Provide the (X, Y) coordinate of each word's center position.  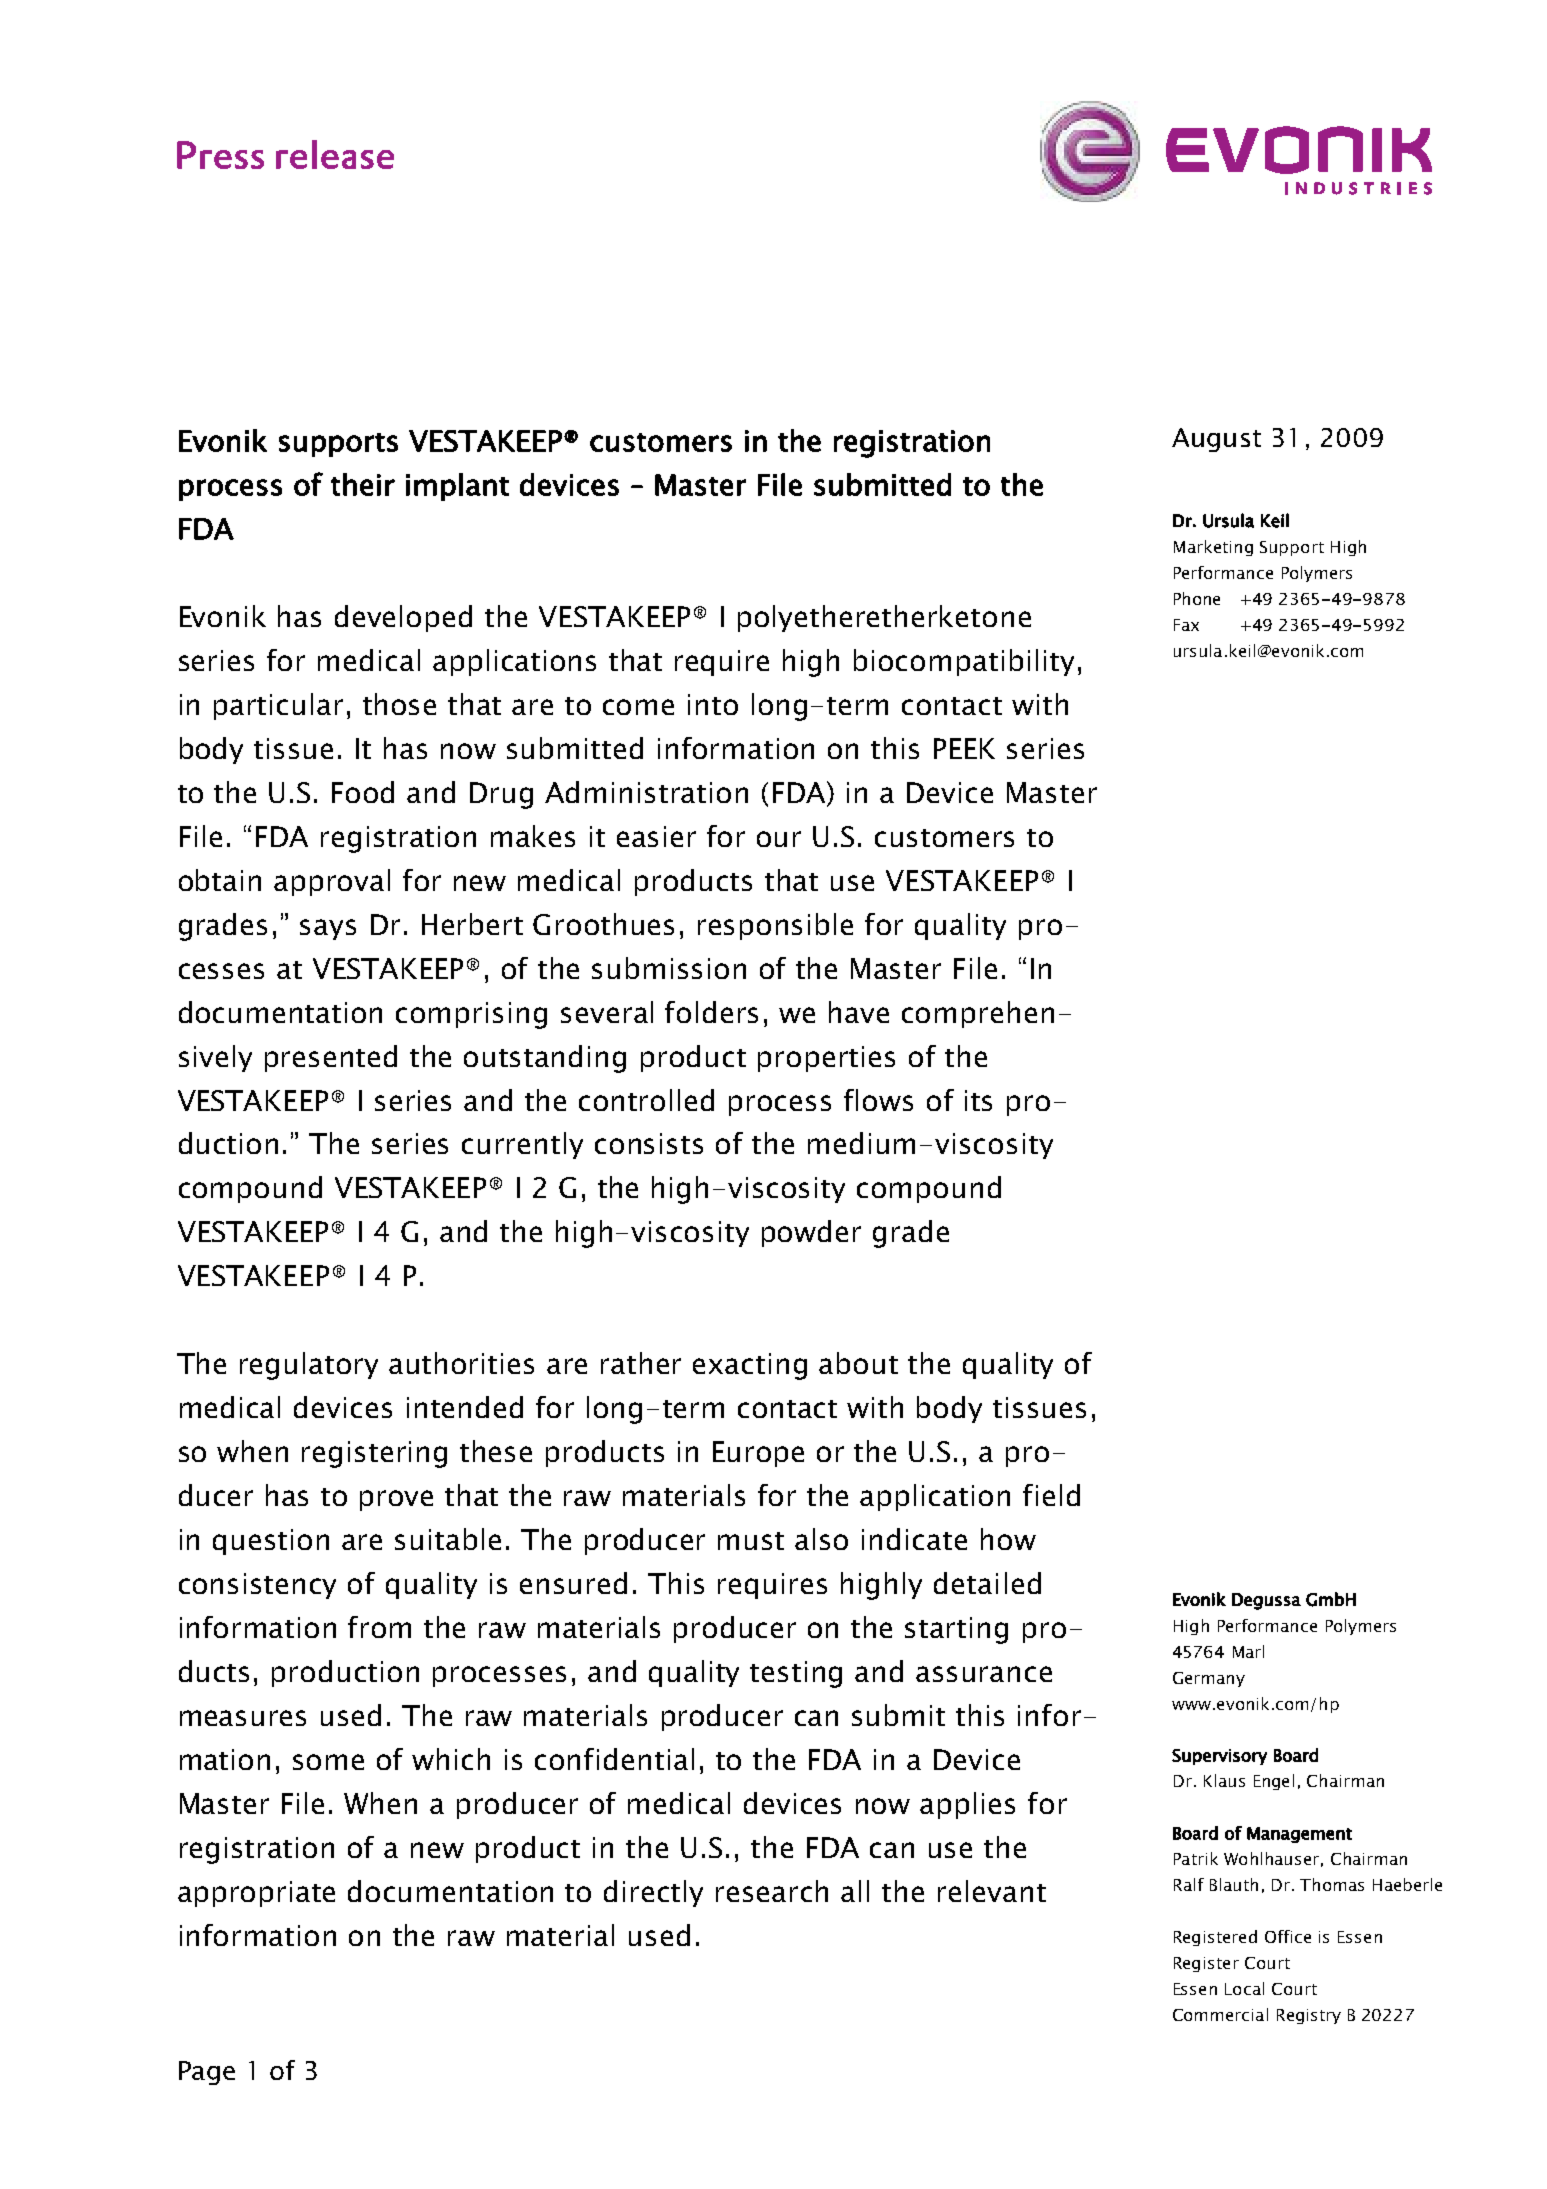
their (363, 484)
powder (811, 1233)
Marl (1248, 1651)
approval (332, 882)
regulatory (309, 1366)
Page (207, 2073)
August (1216, 440)
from (379, 1627)
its (978, 1100)
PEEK (964, 748)
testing (796, 1674)
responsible (775, 926)
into (713, 704)
